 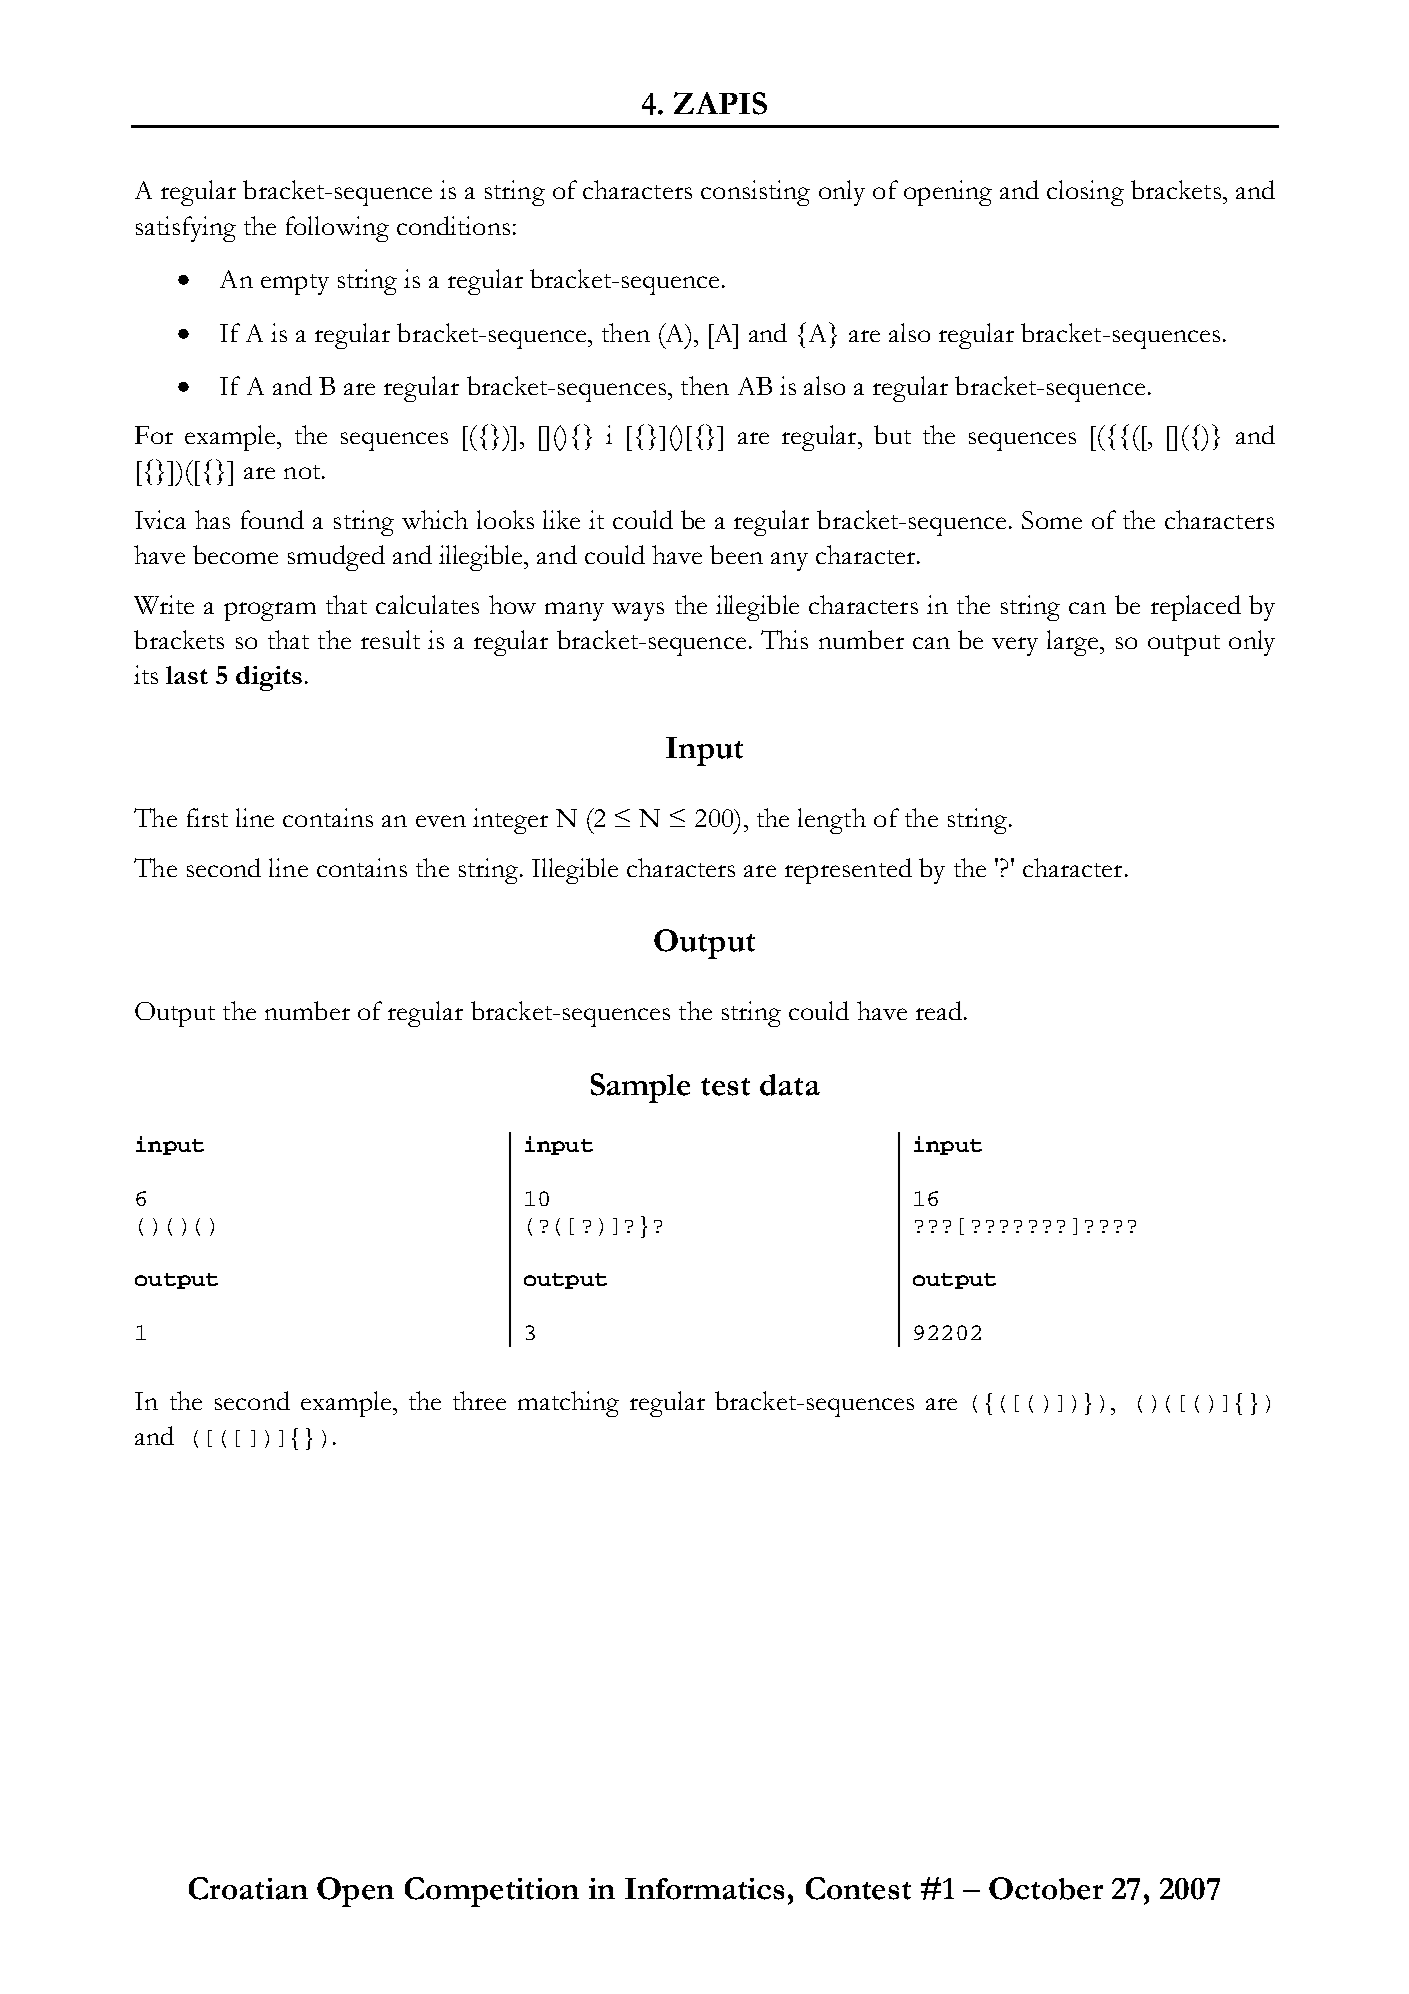 What do you see at coordinates (1085, 193) in the screenshot?
I see `closing` at bounding box center [1085, 193].
